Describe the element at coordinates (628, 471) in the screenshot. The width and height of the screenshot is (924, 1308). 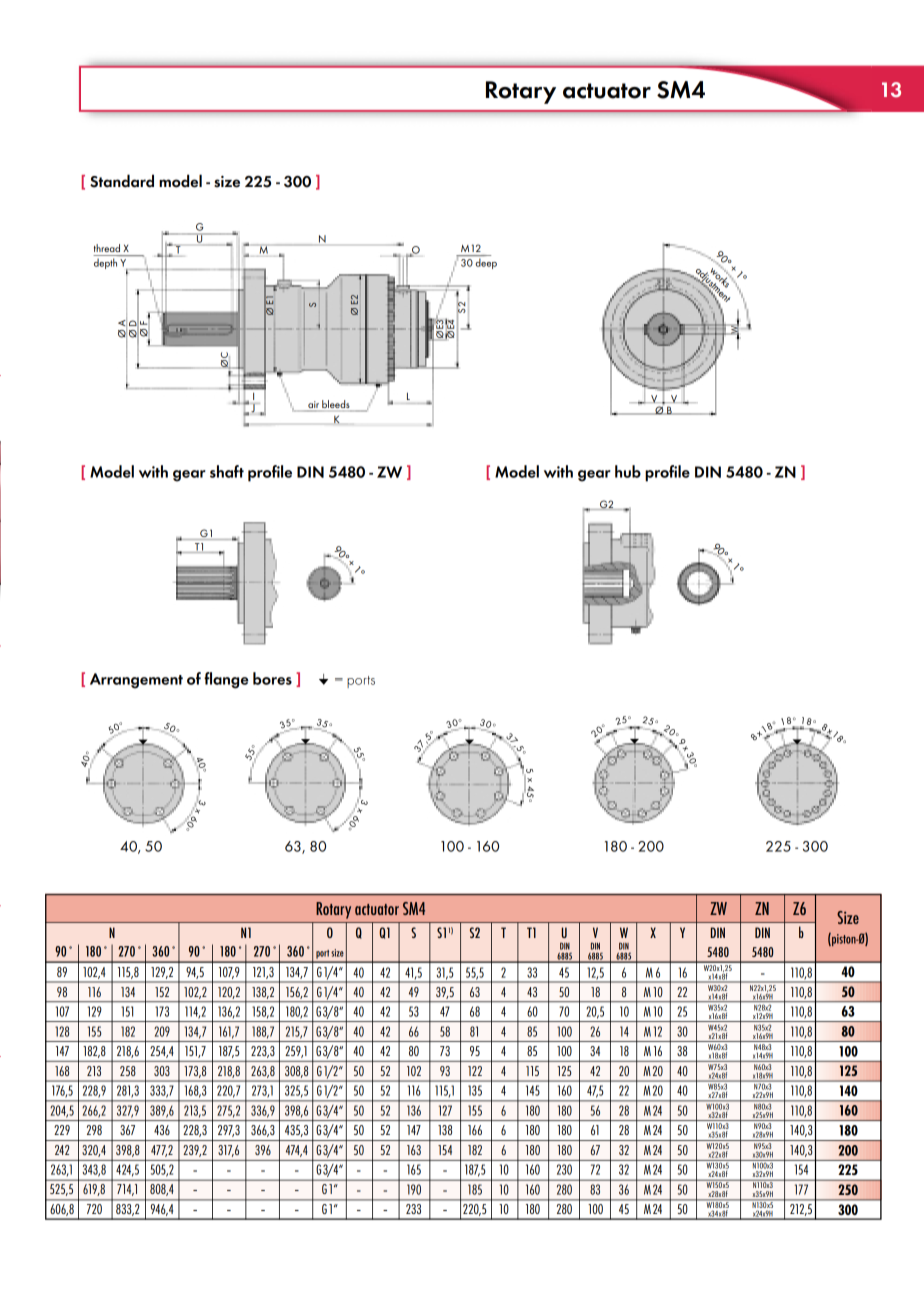
I see `hub` at that location.
